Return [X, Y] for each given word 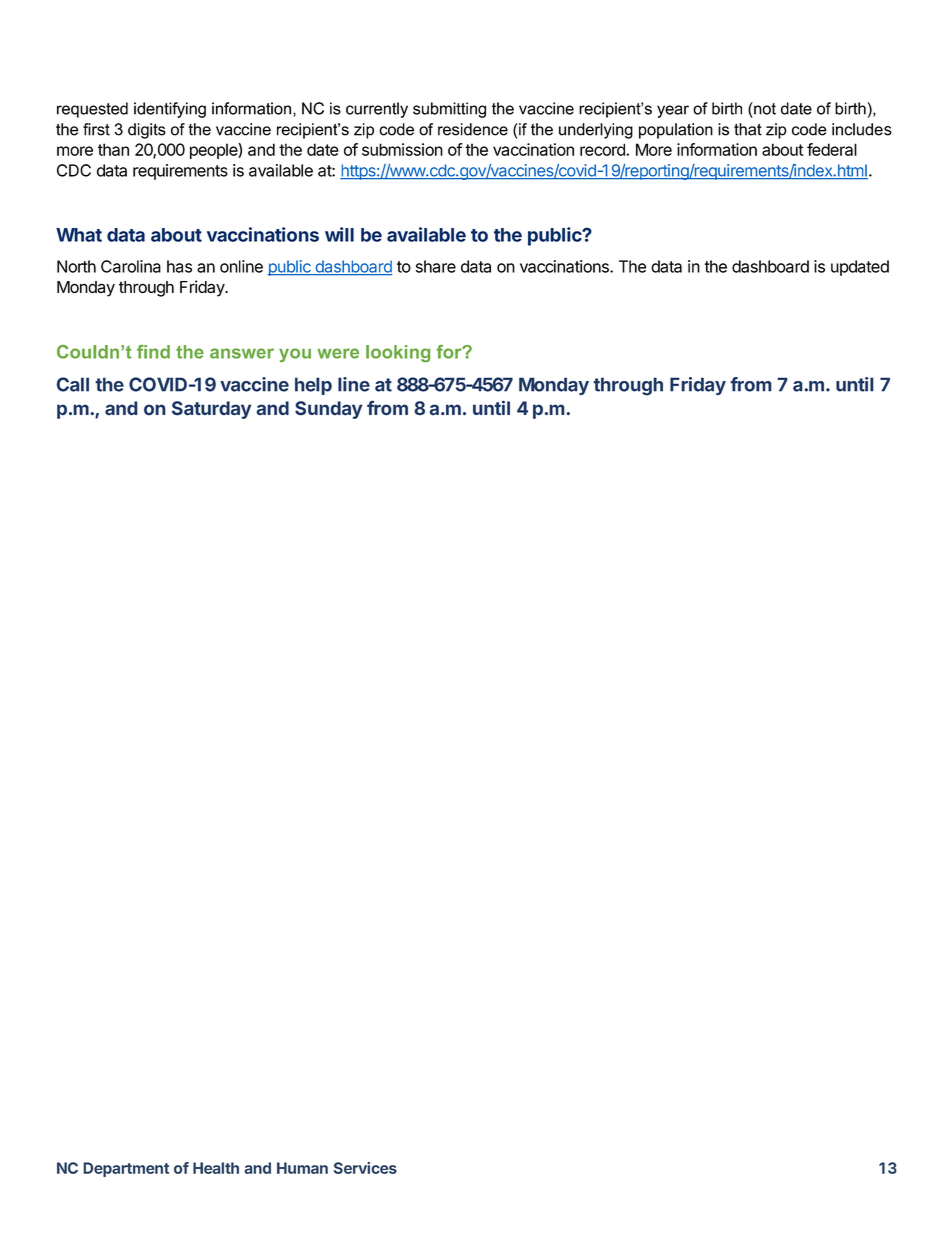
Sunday [328, 410]
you [295, 355]
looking [398, 353]
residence [473, 129]
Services [365, 1168]
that [748, 129]
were [338, 353]
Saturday [211, 410]
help [313, 386]
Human [302, 1168]
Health [216, 1168]
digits [147, 131]
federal [832, 149]
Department [126, 1169]
